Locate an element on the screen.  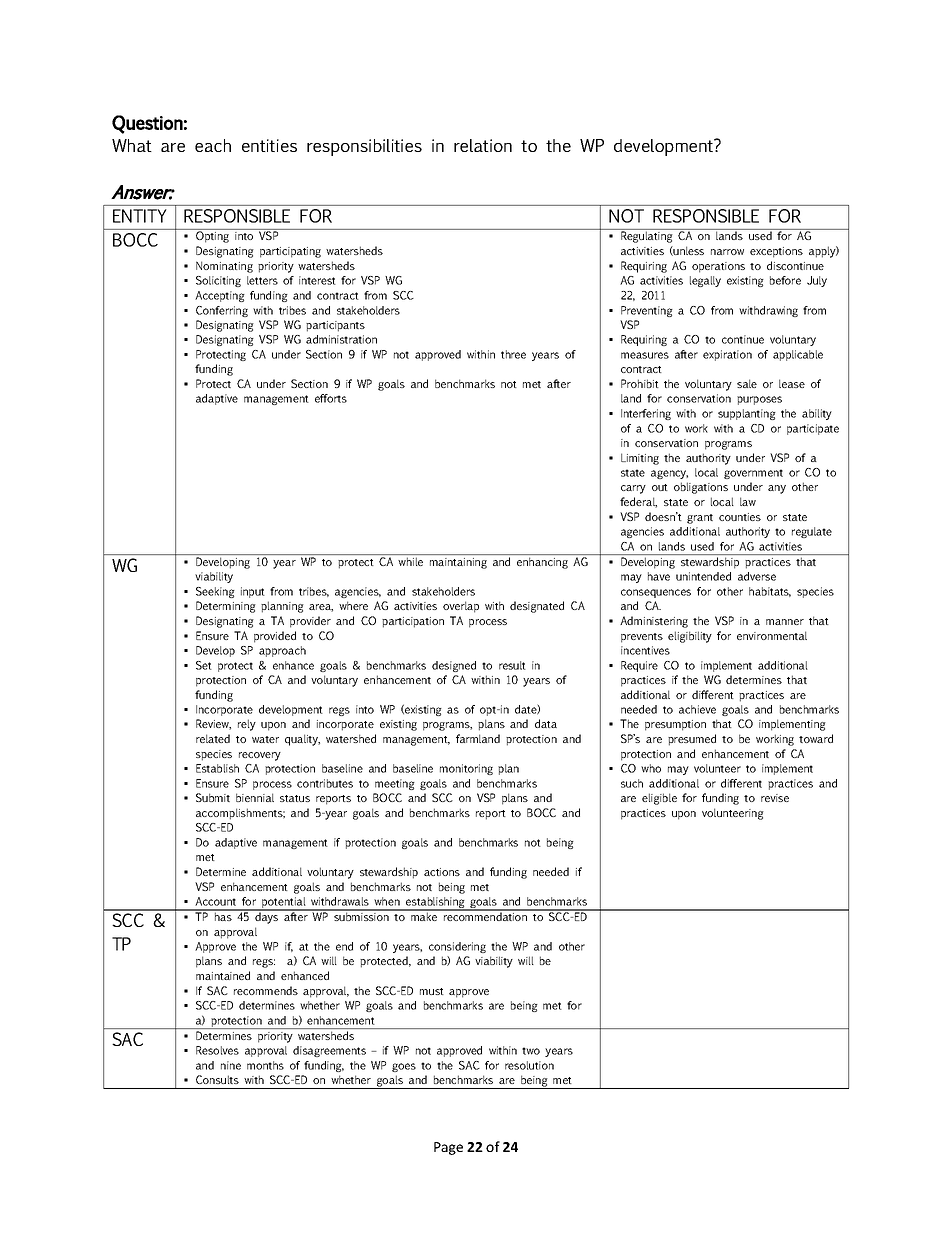
relation is located at coordinates (483, 145).
